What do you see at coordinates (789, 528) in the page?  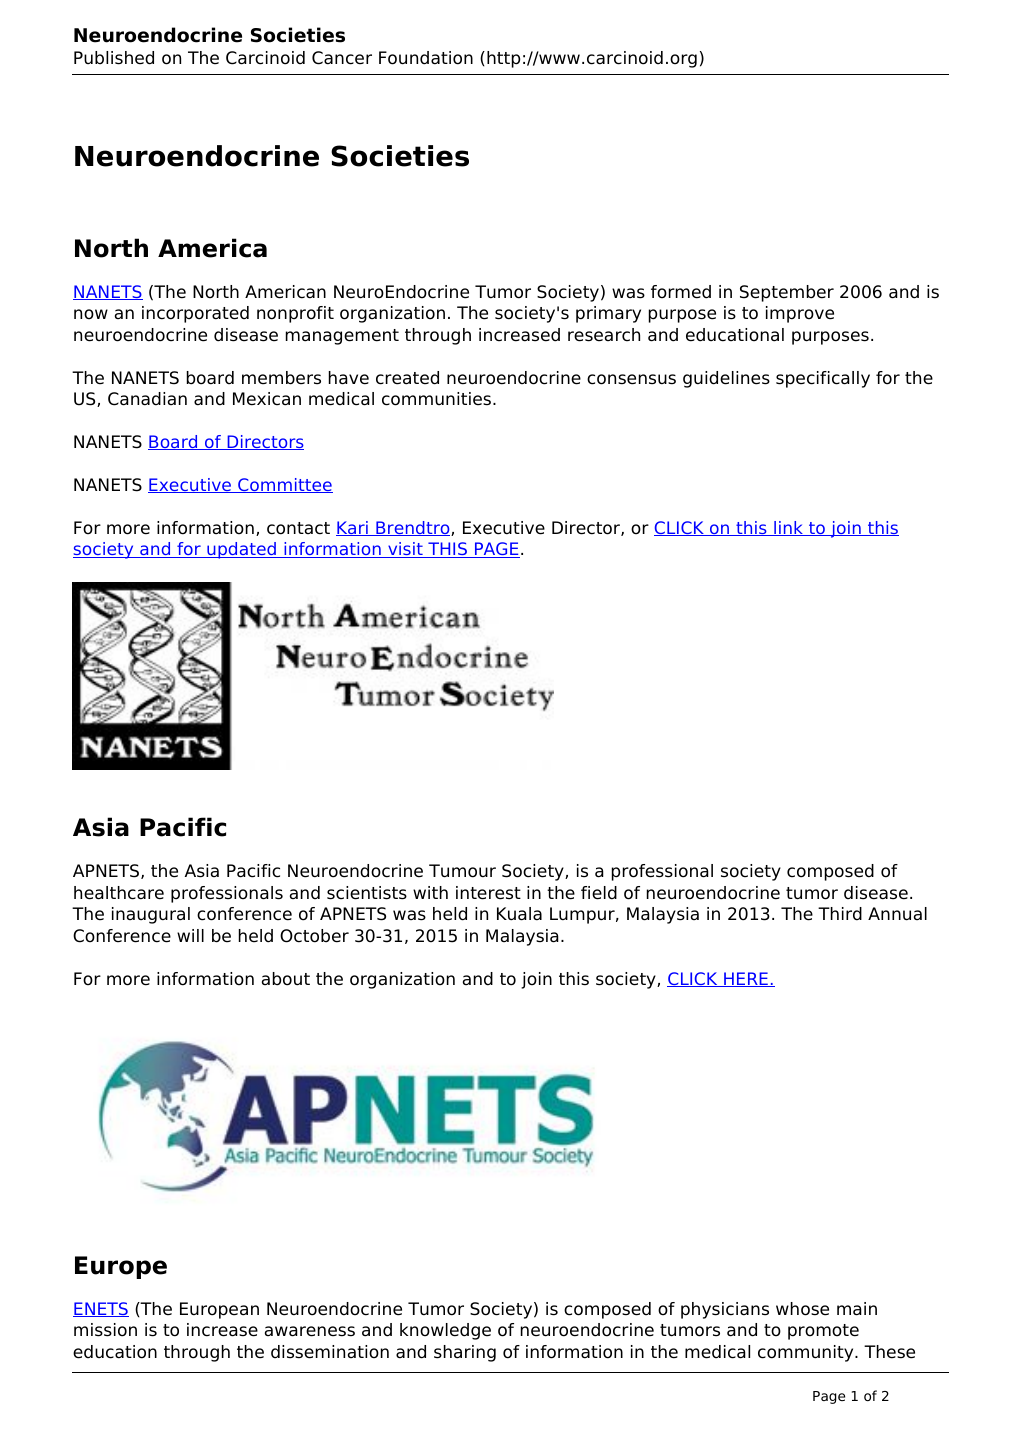 I see `link` at bounding box center [789, 528].
